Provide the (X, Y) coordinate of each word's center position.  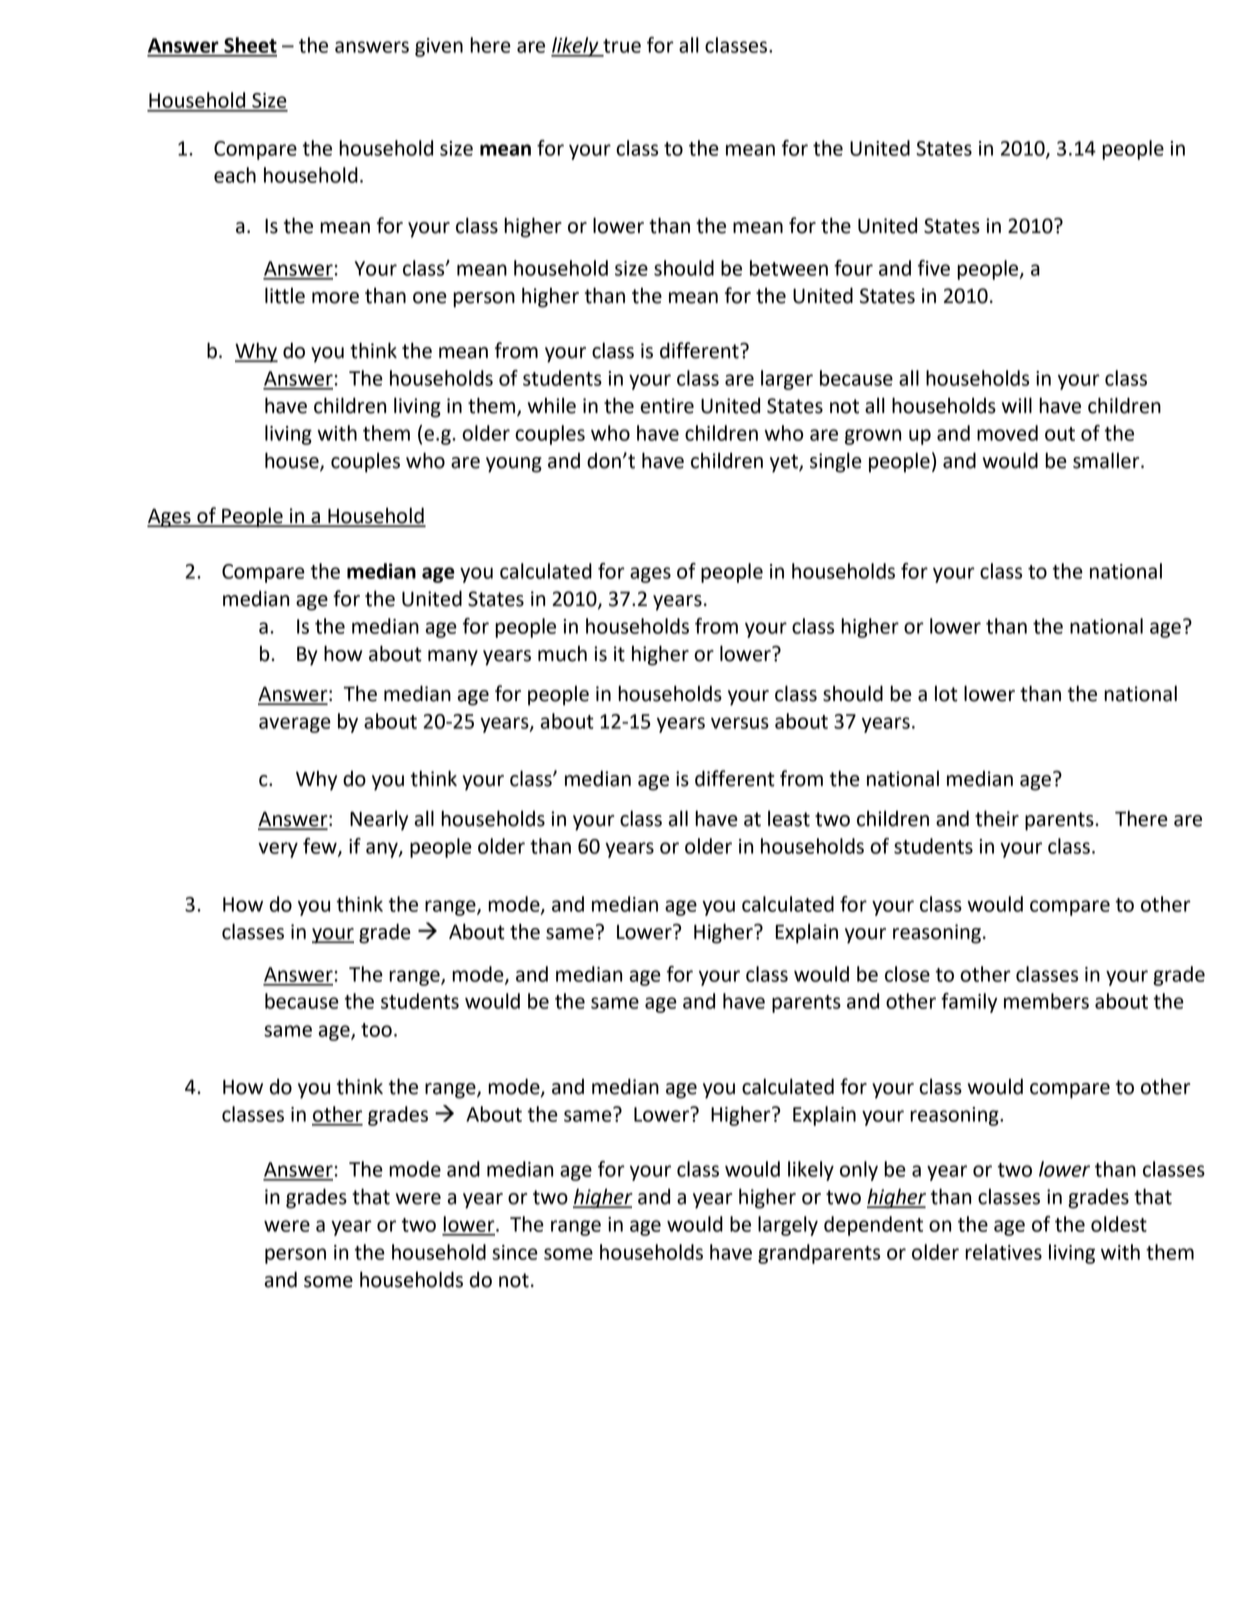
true (622, 46)
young (514, 465)
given (439, 47)
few (321, 847)
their (997, 818)
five (934, 268)
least (789, 818)
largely (788, 1226)
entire (667, 406)
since (515, 1252)
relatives (1003, 1252)
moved (1007, 433)
